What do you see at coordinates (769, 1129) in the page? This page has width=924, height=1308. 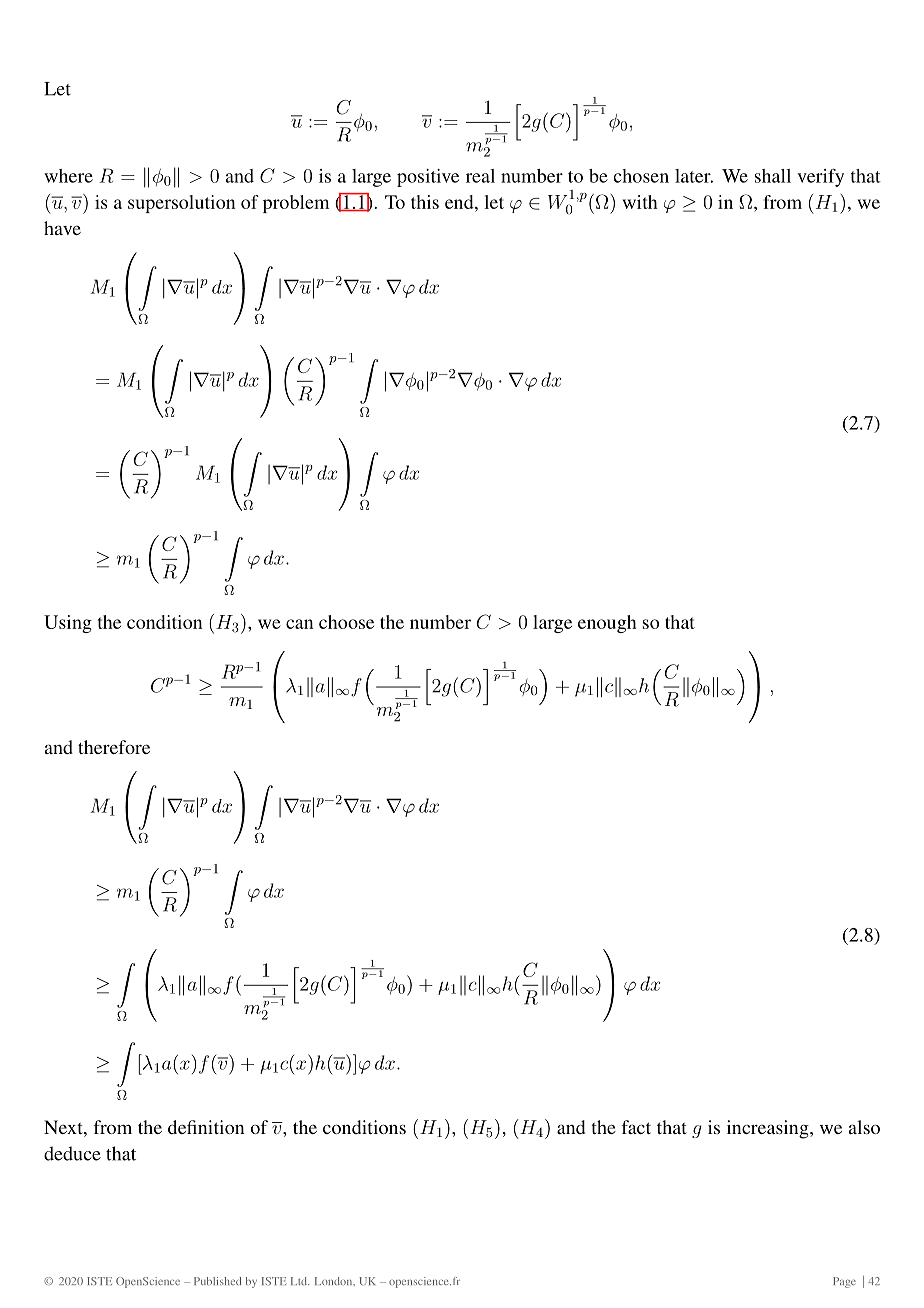 I see `increasing` at bounding box center [769, 1129].
